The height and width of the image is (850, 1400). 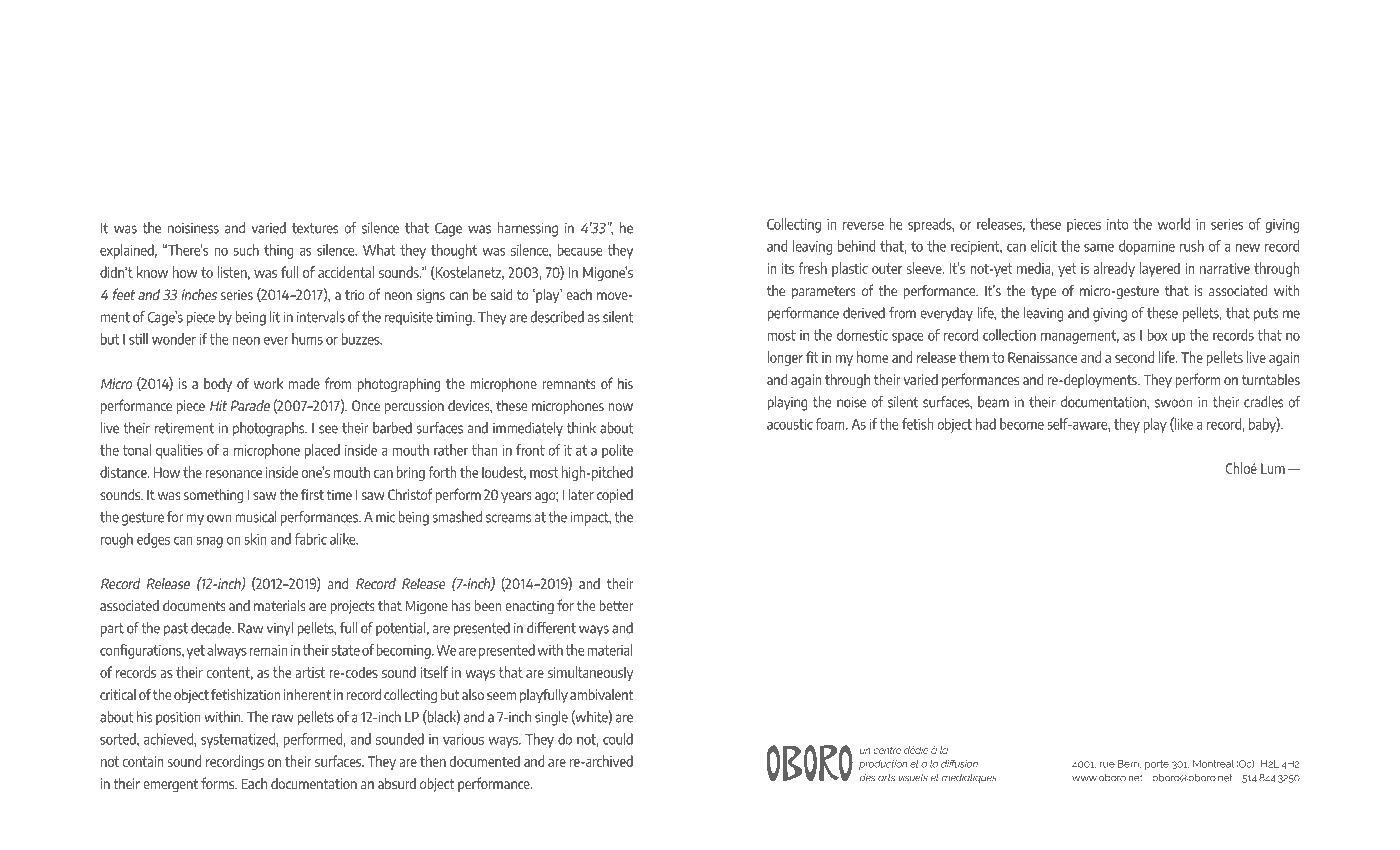 What do you see at coordinates (1273, 468) in the image?
I see `Lum` at bounding box center [1273, 468].
